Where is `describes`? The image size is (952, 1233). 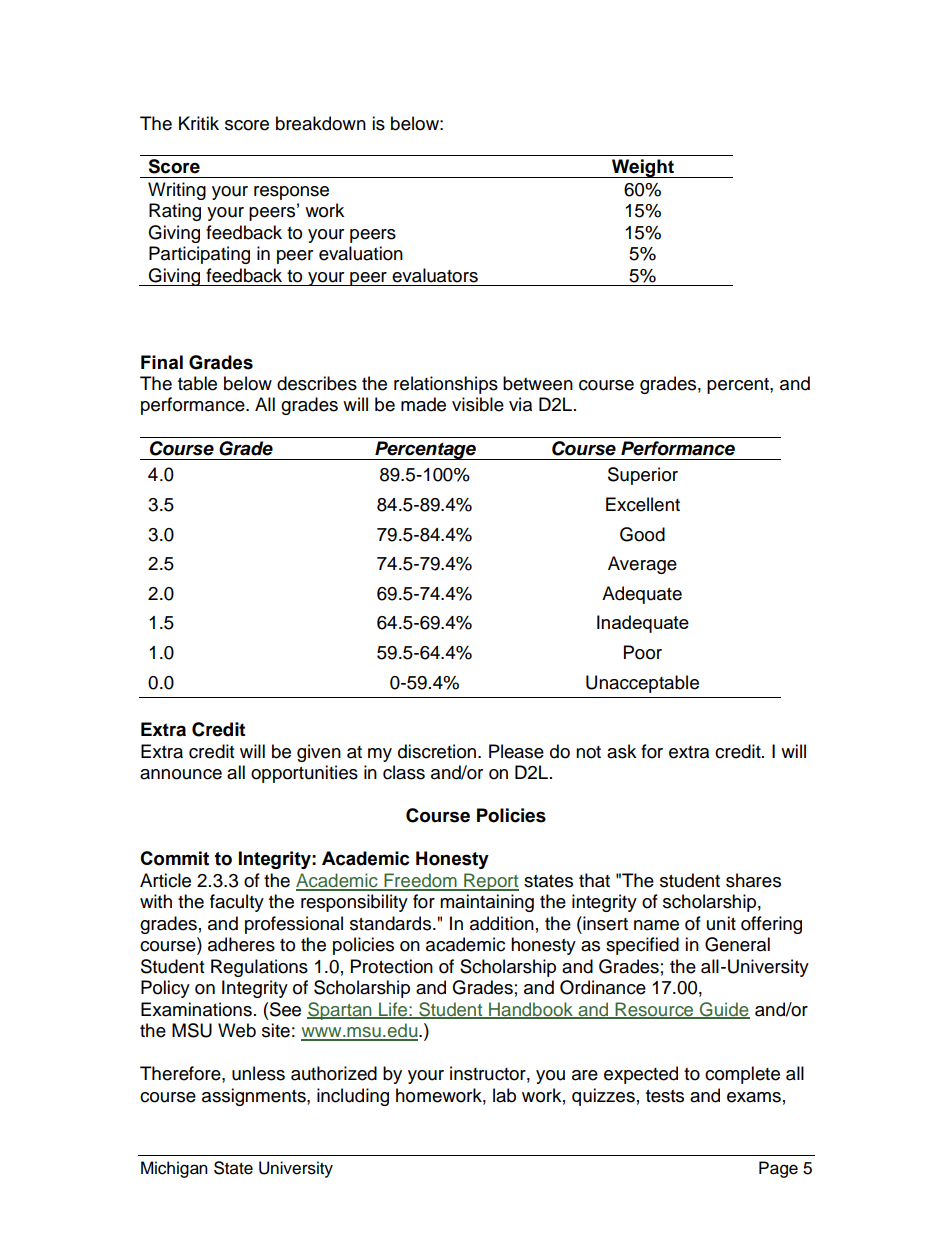 describes is located at coordinates (317, 383).
